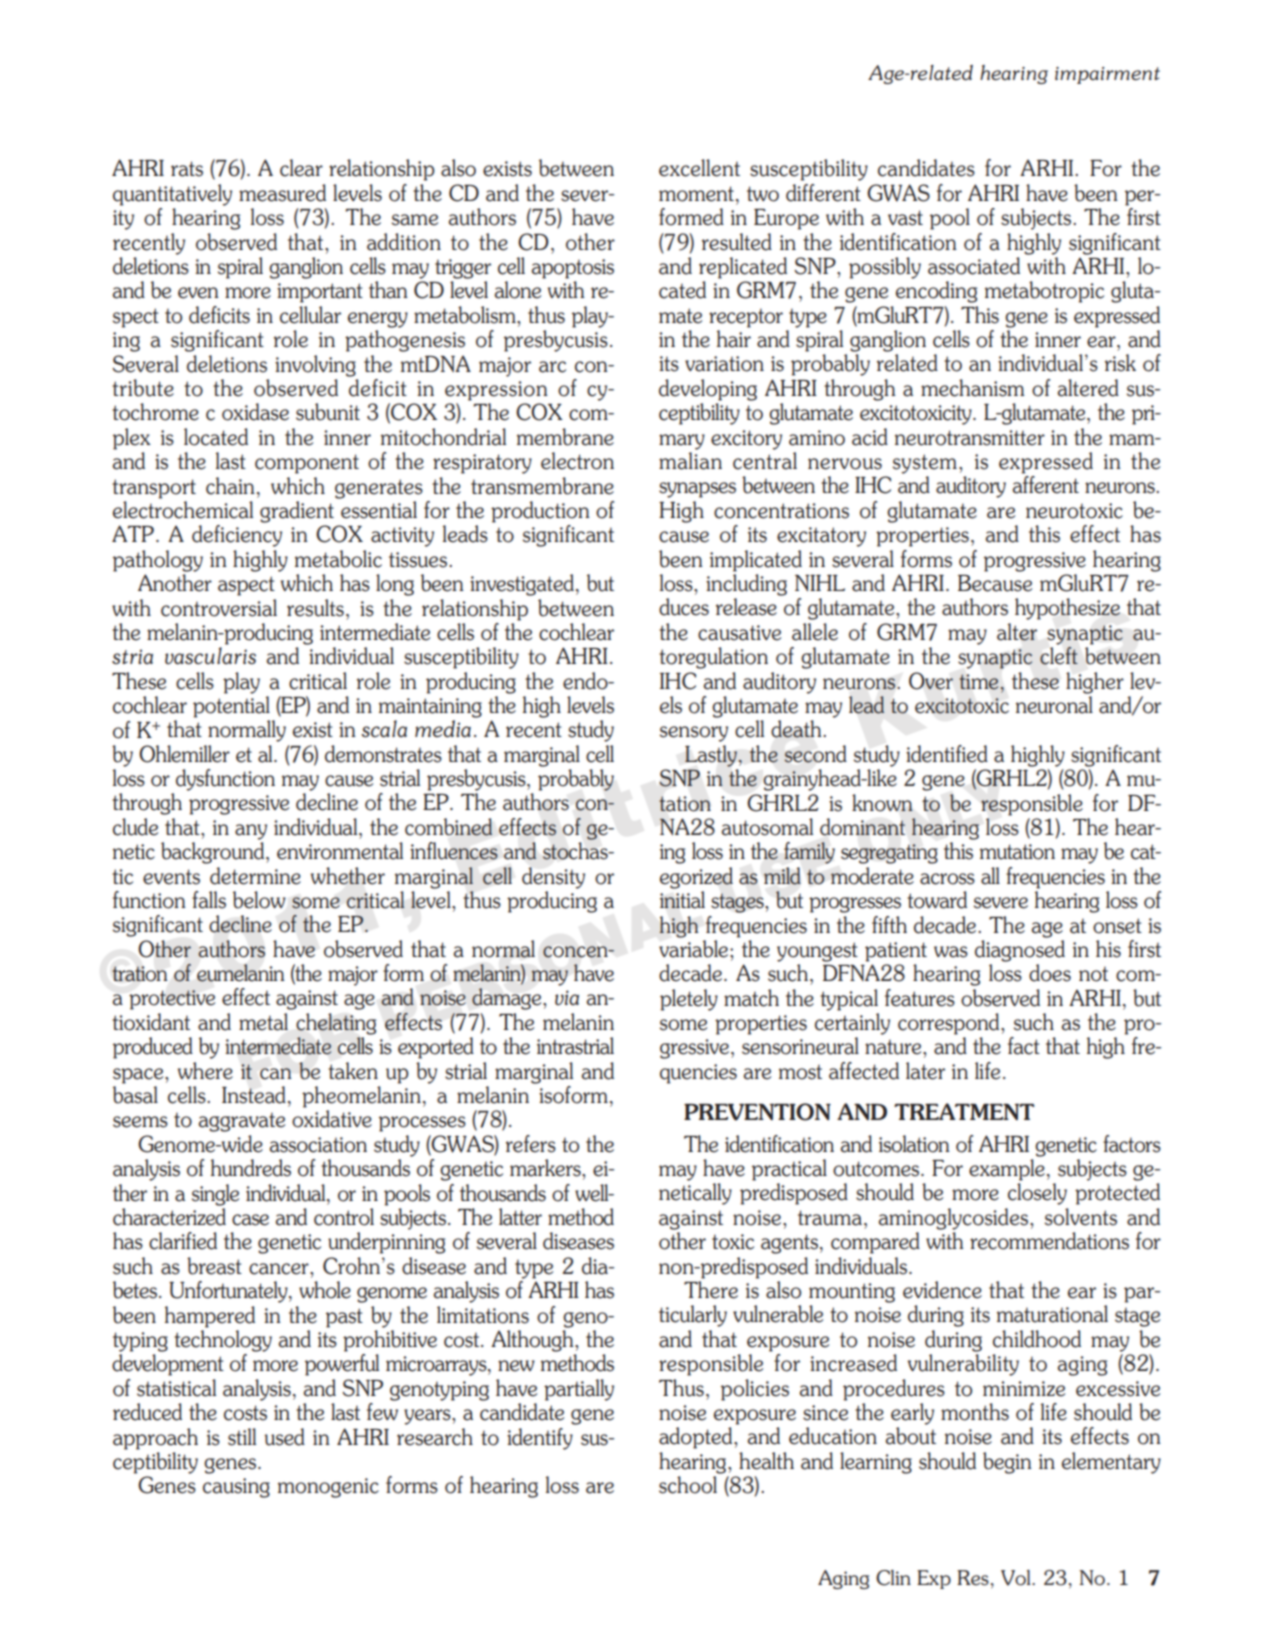 This screenshot has width=1270, height=1652. What do you see at coordinates (251, 832) in the screenshot?
I see `any` at bounding box center [251, 832].
